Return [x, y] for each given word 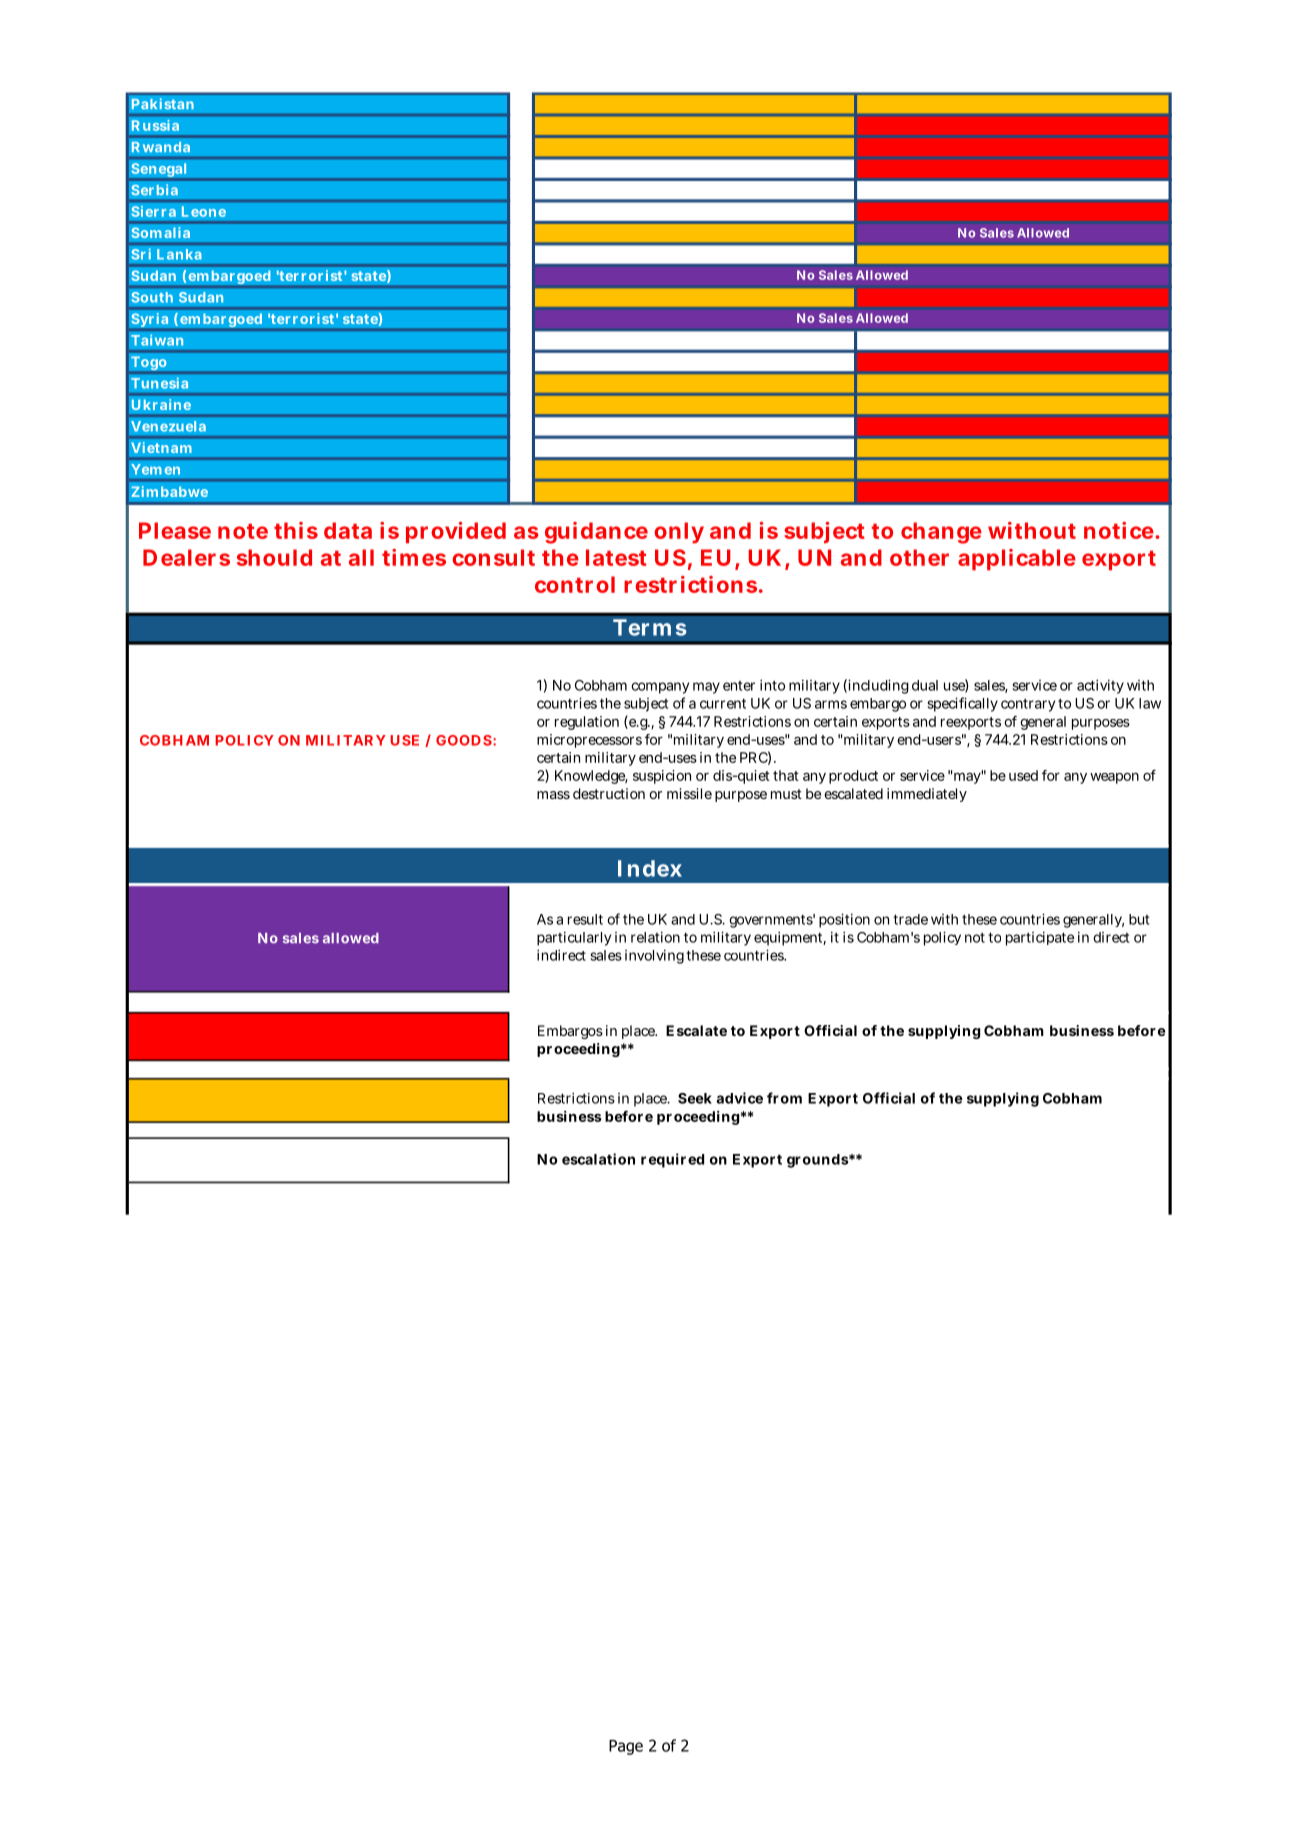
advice [739, 1098]
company [660, 688]
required [672, 1160]
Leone [204, 211]
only [679, 533]
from [784, 1098]
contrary [1028, 705]
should [274, 557]
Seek [695, 1098]
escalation [598, 1159]
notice [1119, 530]
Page [626, 1747]
